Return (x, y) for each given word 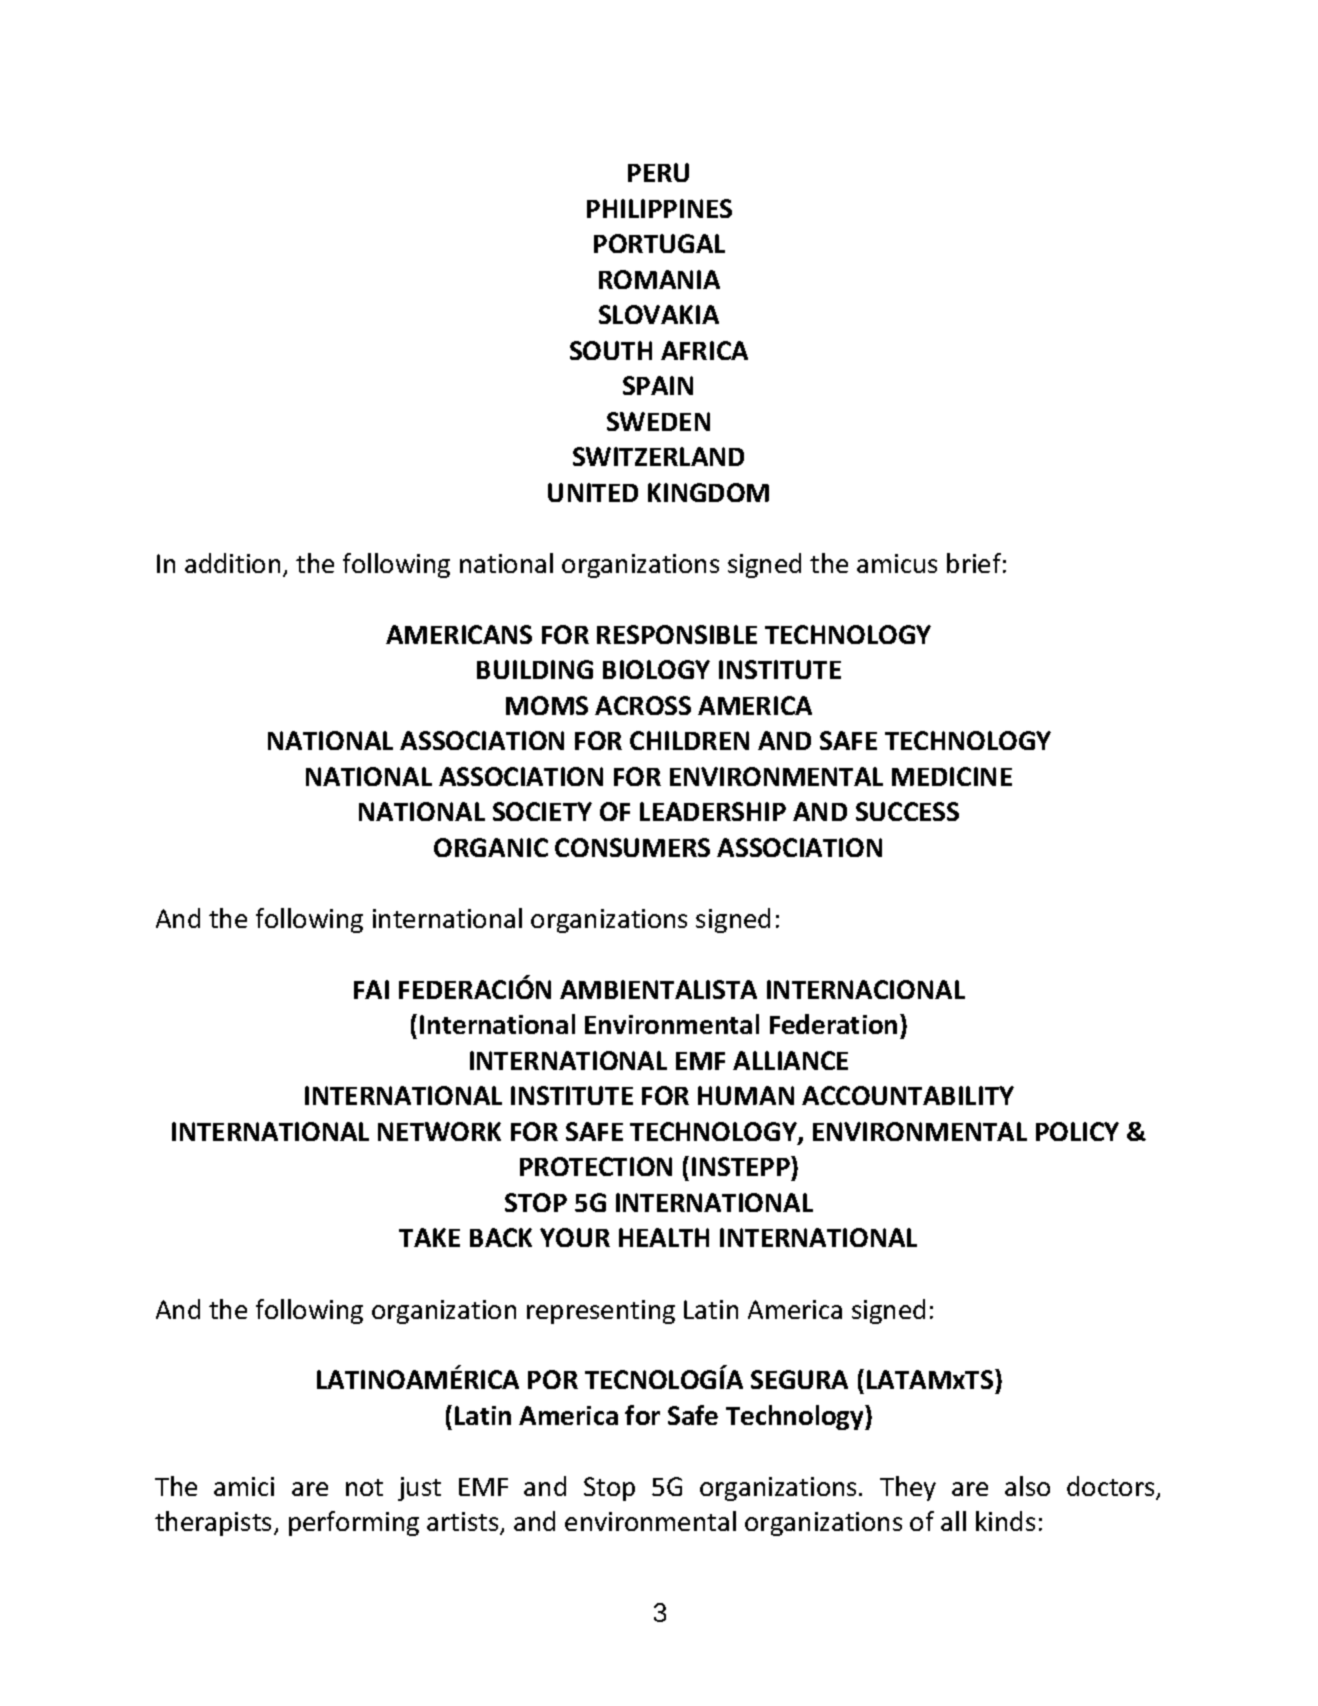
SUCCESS (907, 811)
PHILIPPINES (659, 208)
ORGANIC (491, 847)
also (1027, 1486)
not (364, 1487)
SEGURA (799, 1379)
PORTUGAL (659, 243)
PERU (658, 172)
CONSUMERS (632, 847)
